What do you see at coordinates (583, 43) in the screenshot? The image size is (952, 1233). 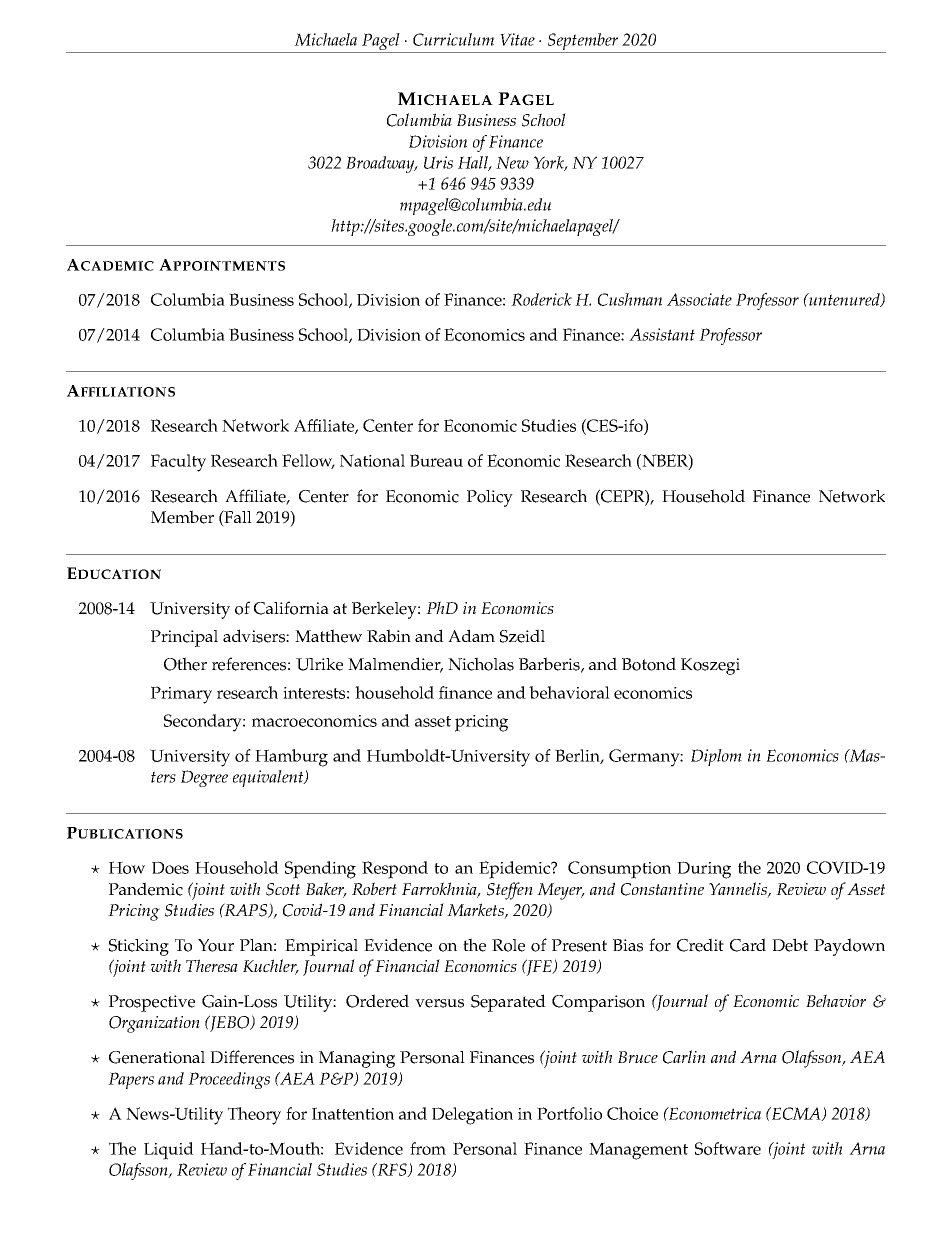 I see `September` at bounding box center [583, 43].
